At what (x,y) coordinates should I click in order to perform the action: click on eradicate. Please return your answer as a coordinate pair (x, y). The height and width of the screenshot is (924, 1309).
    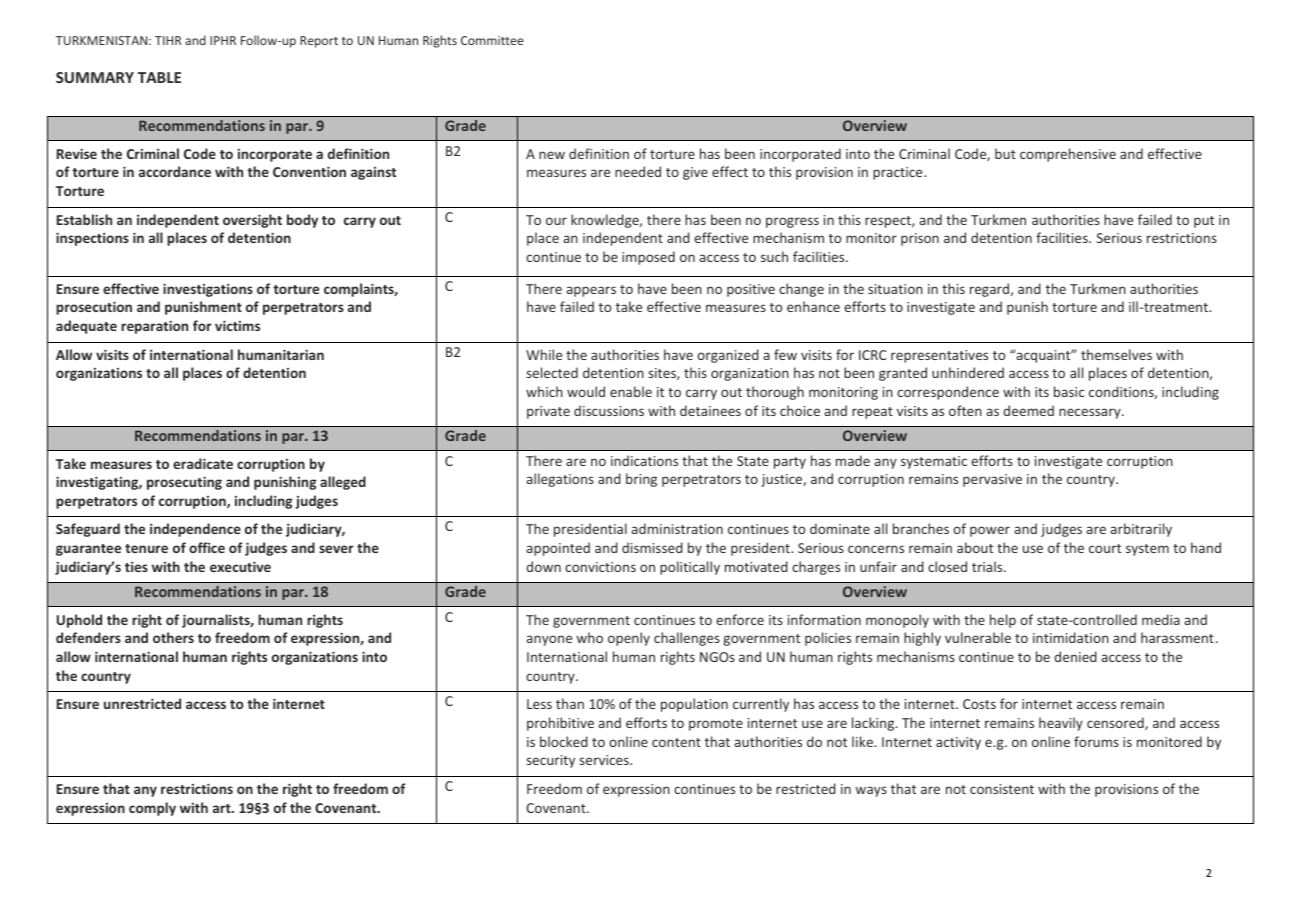
    Looking at the image, I should click on (203, 463).
